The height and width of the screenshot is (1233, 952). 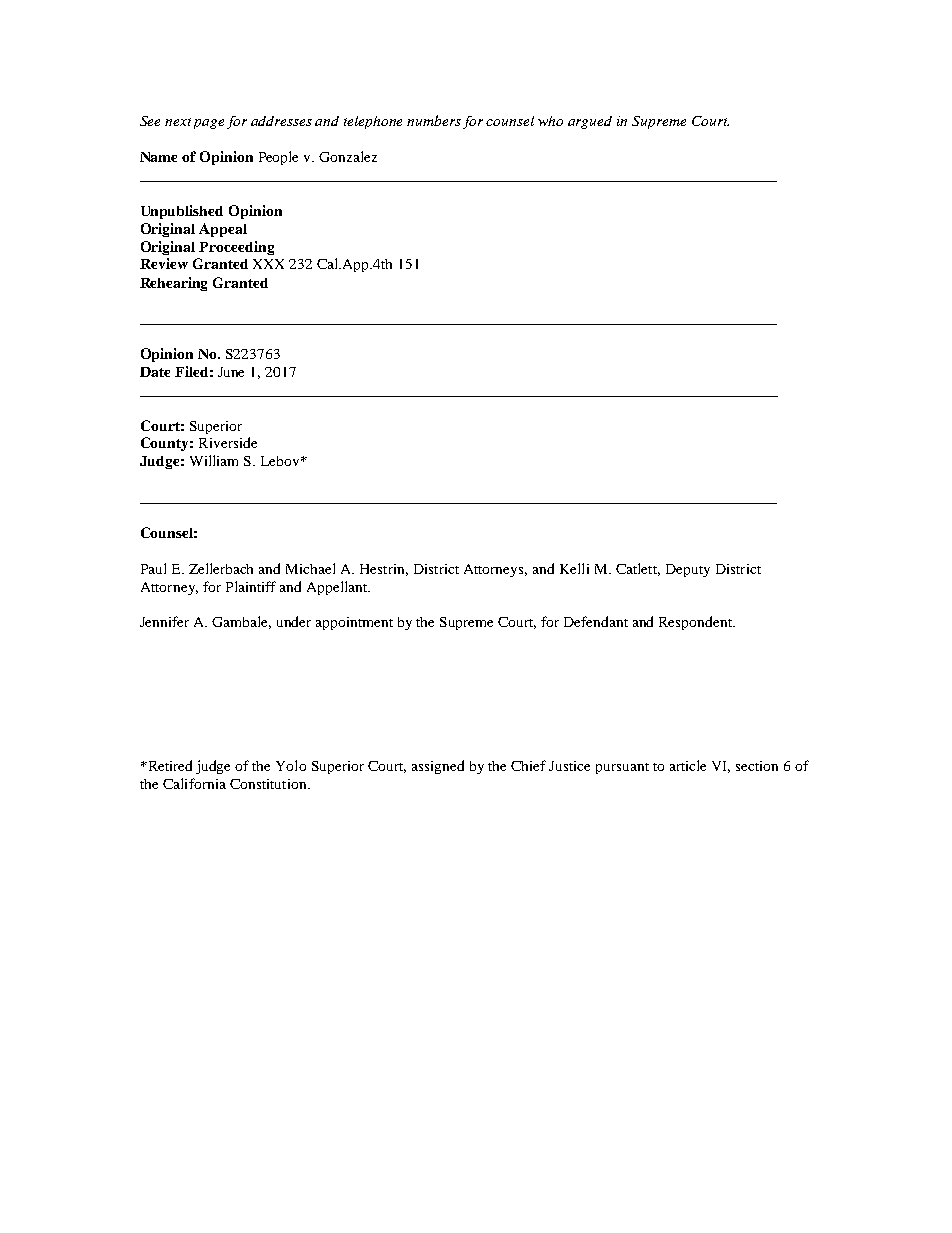 I want to click on Riverside, so click(x=228, y=442).
